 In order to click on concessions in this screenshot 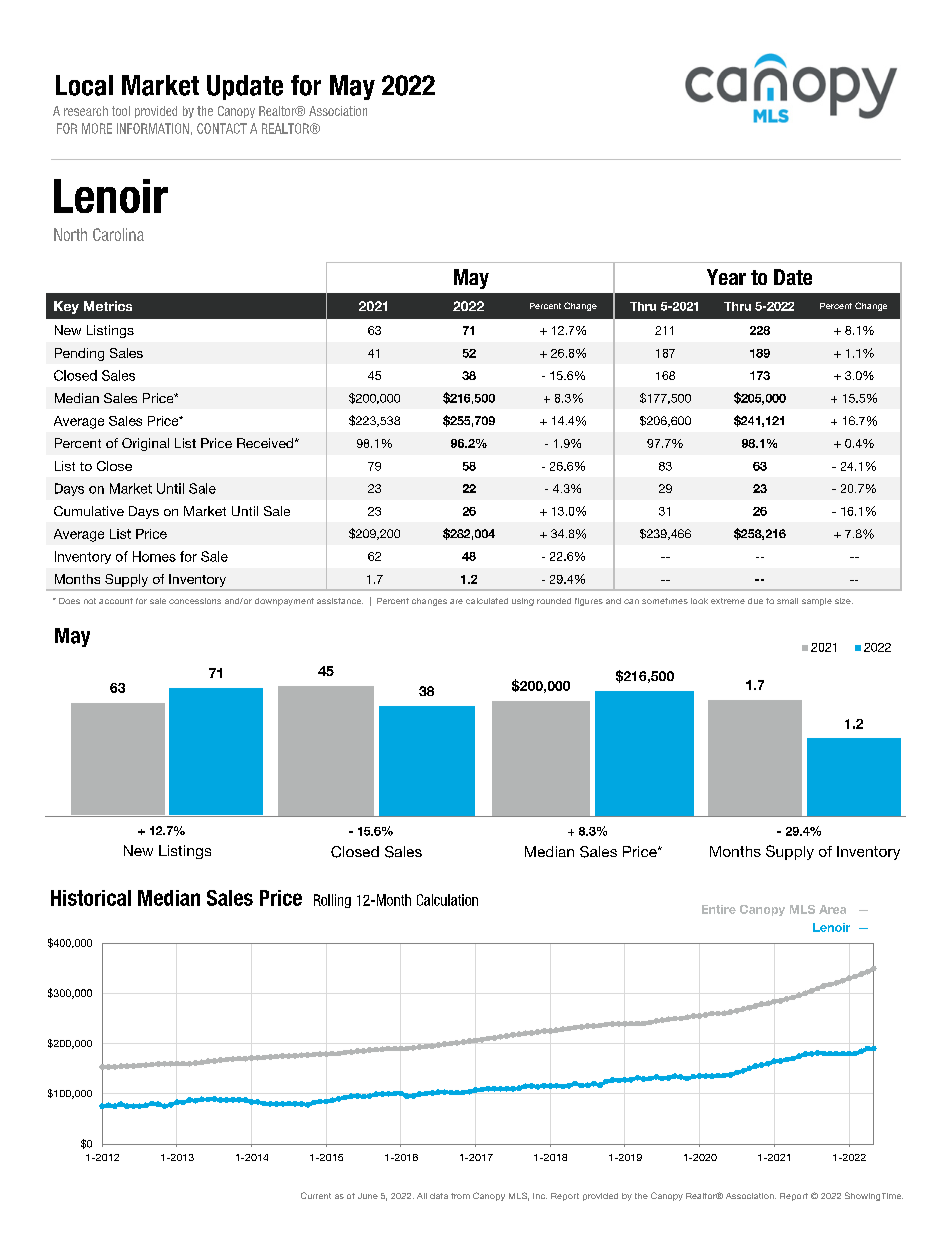, I will do `click(195, 601)`.
